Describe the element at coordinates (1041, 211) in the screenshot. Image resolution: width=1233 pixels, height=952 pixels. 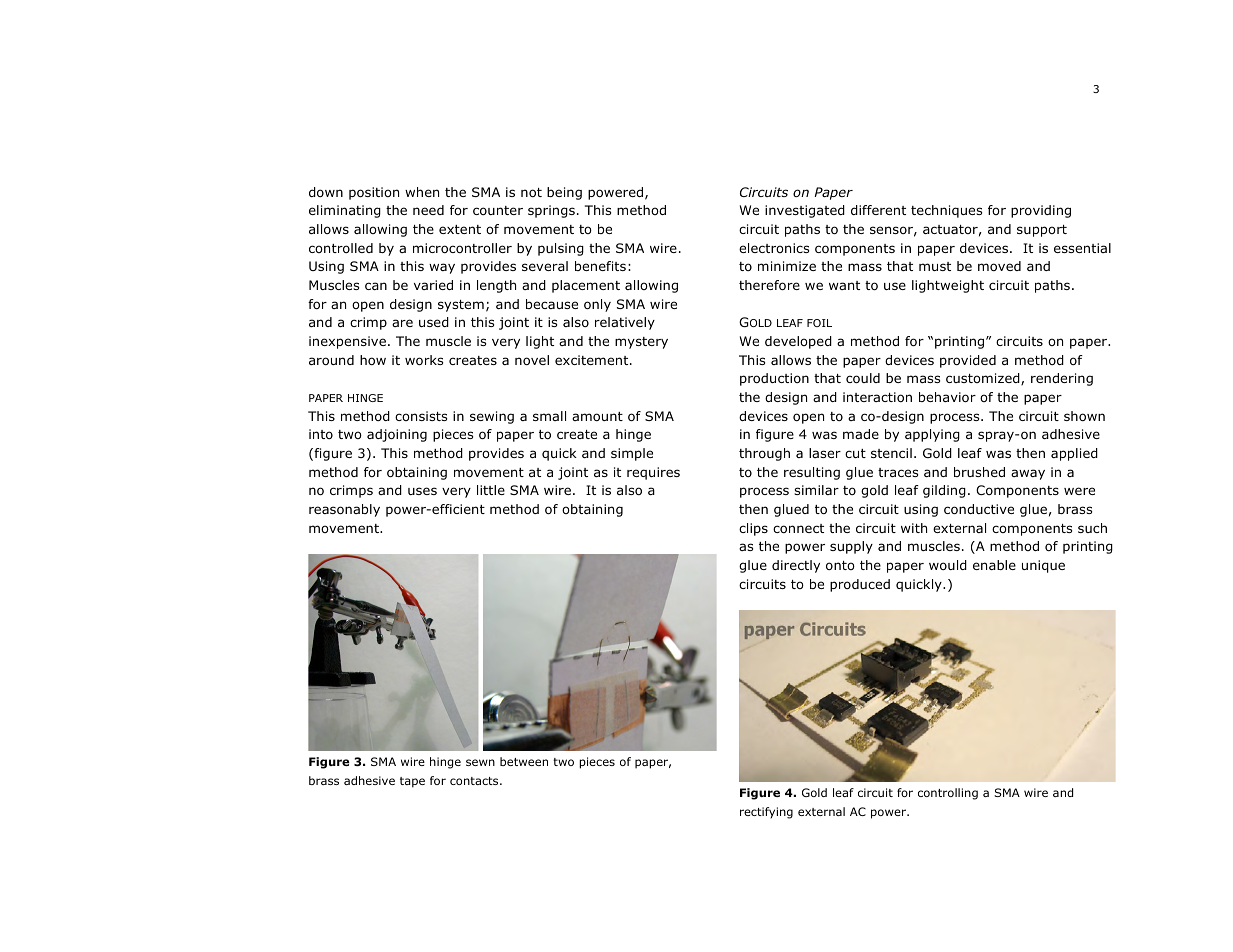
I see `providing` at that location.
